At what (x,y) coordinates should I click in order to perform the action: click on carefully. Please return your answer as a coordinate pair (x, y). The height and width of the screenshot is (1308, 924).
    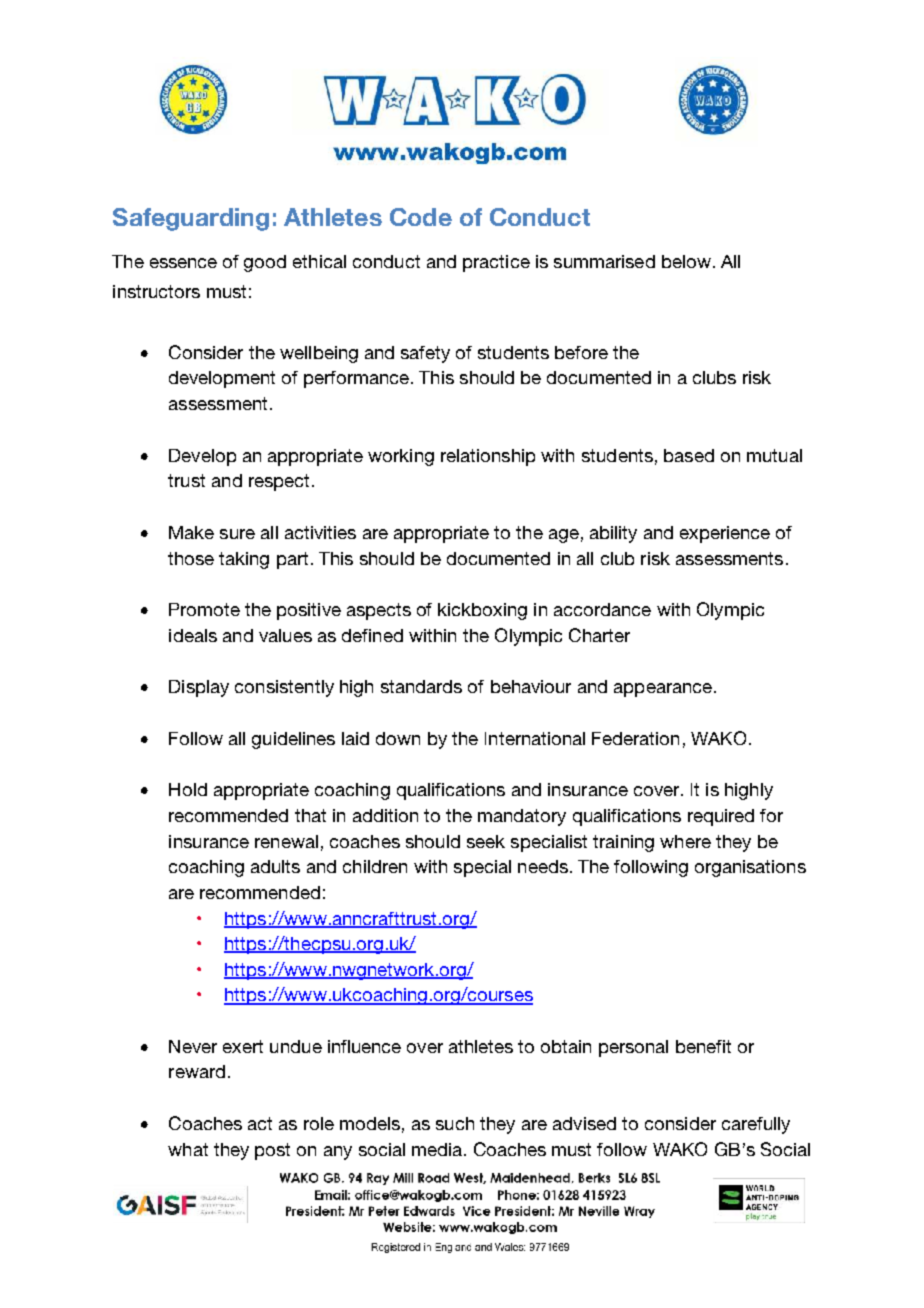
    Looking at the image, I should click on (756, 1125).
